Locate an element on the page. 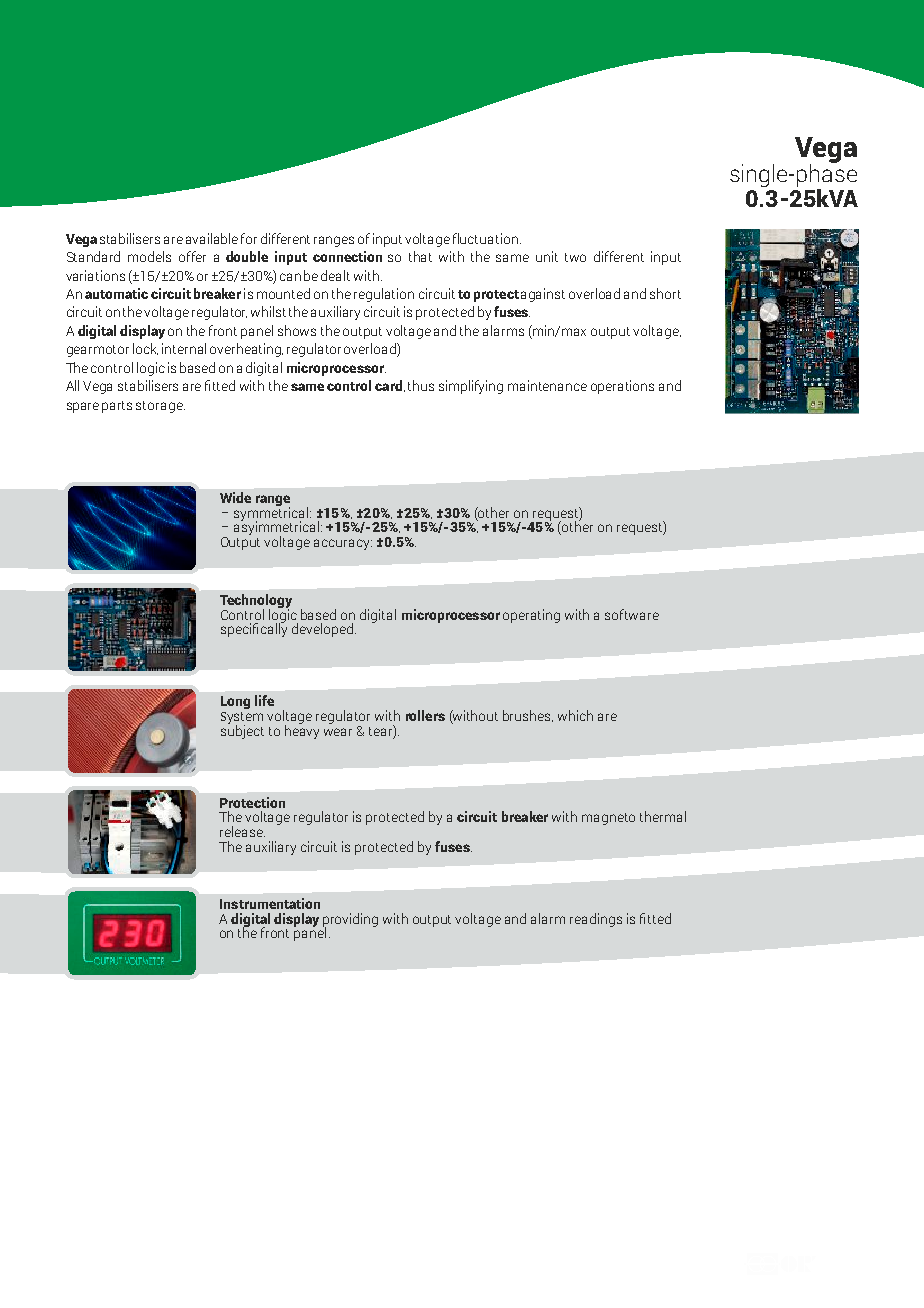 The width and height of the image is (924, 1308). operations is located at coordinates (622, 387).
